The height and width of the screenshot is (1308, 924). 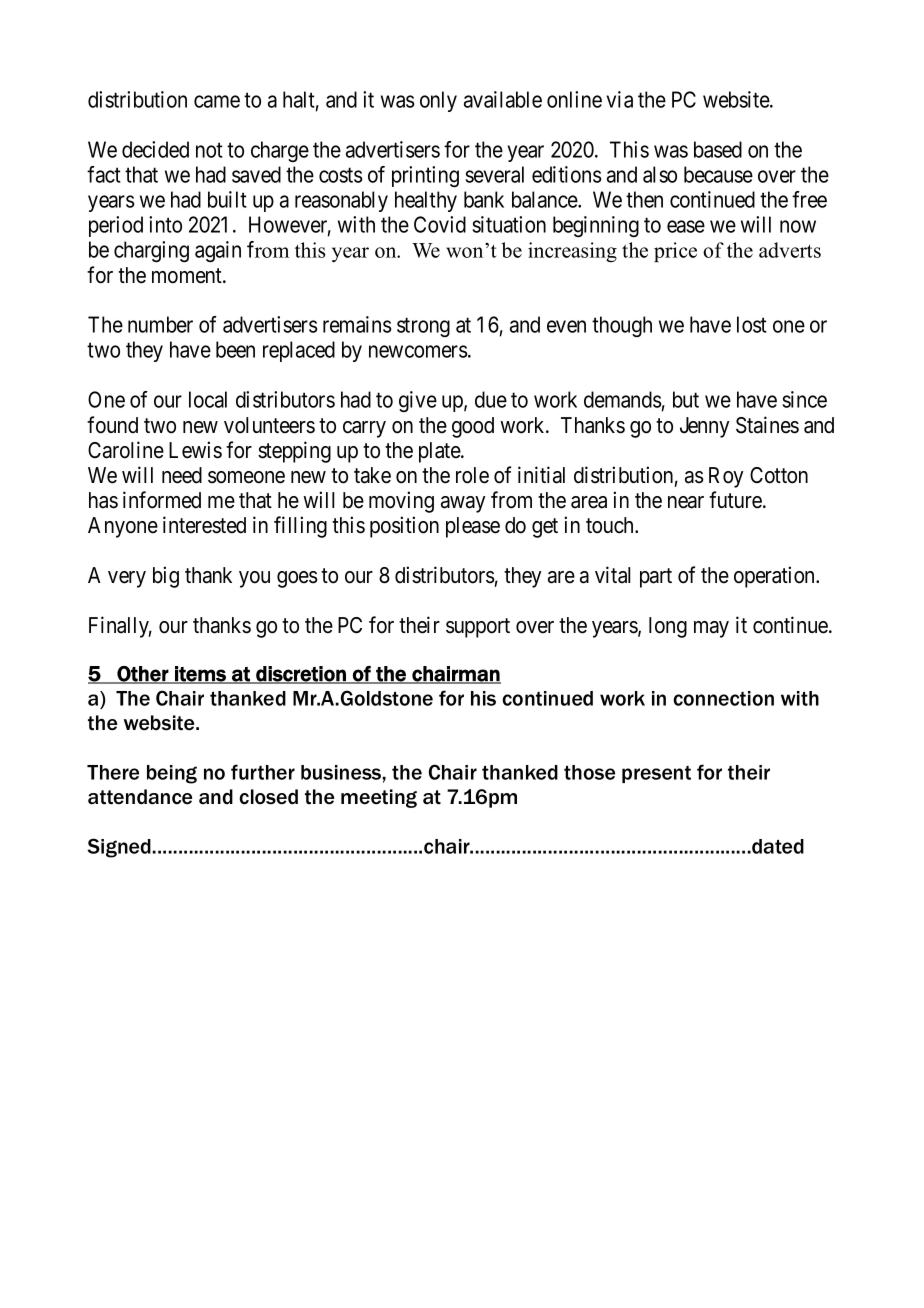 What do you see at coordinates (218, 251) in the screenshot?
I see `again` at bounding box center [218, 251].
